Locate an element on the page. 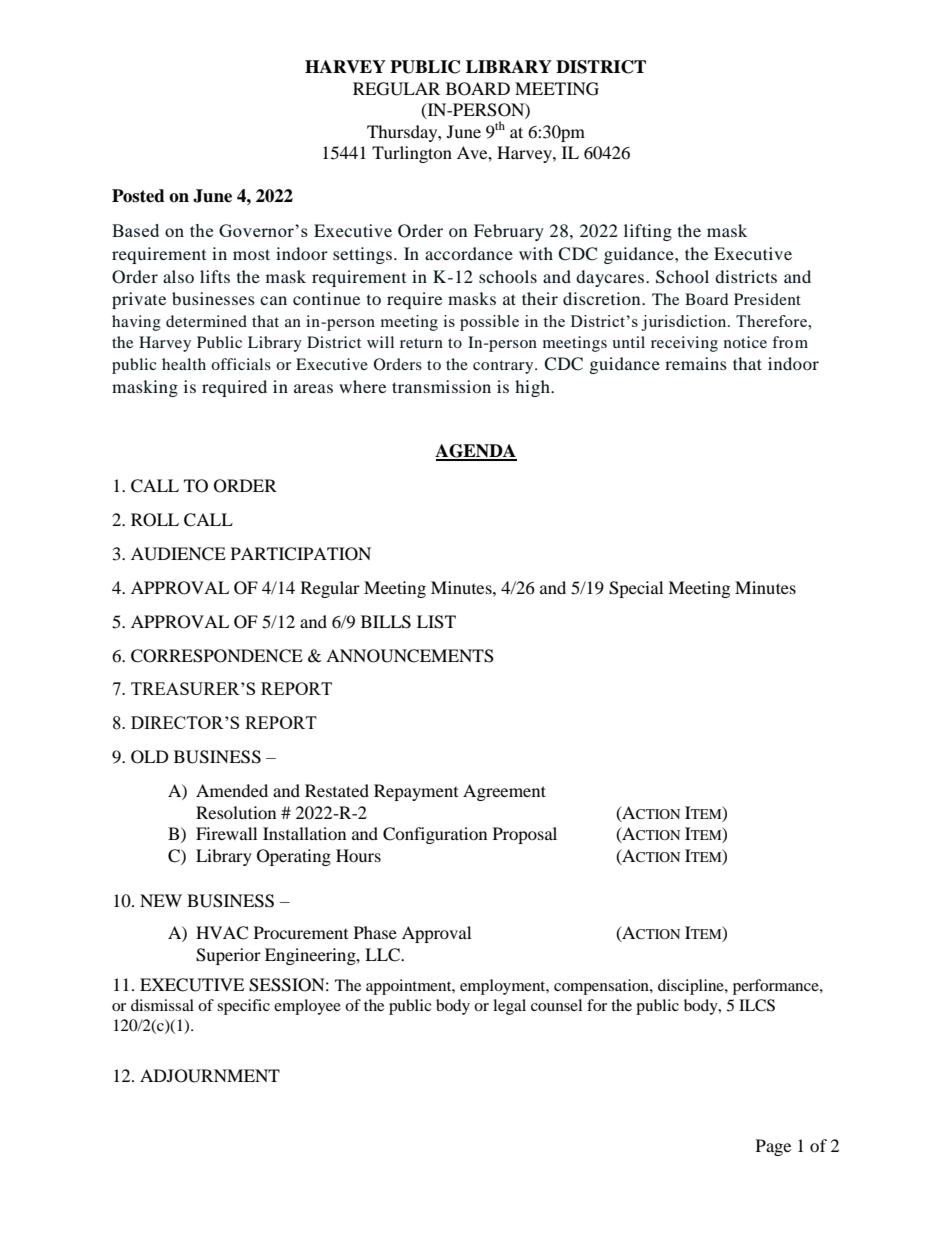 The height and width of the document is (1233, 952). CORRESPONDENCE is located at coordinates (217, 656).
